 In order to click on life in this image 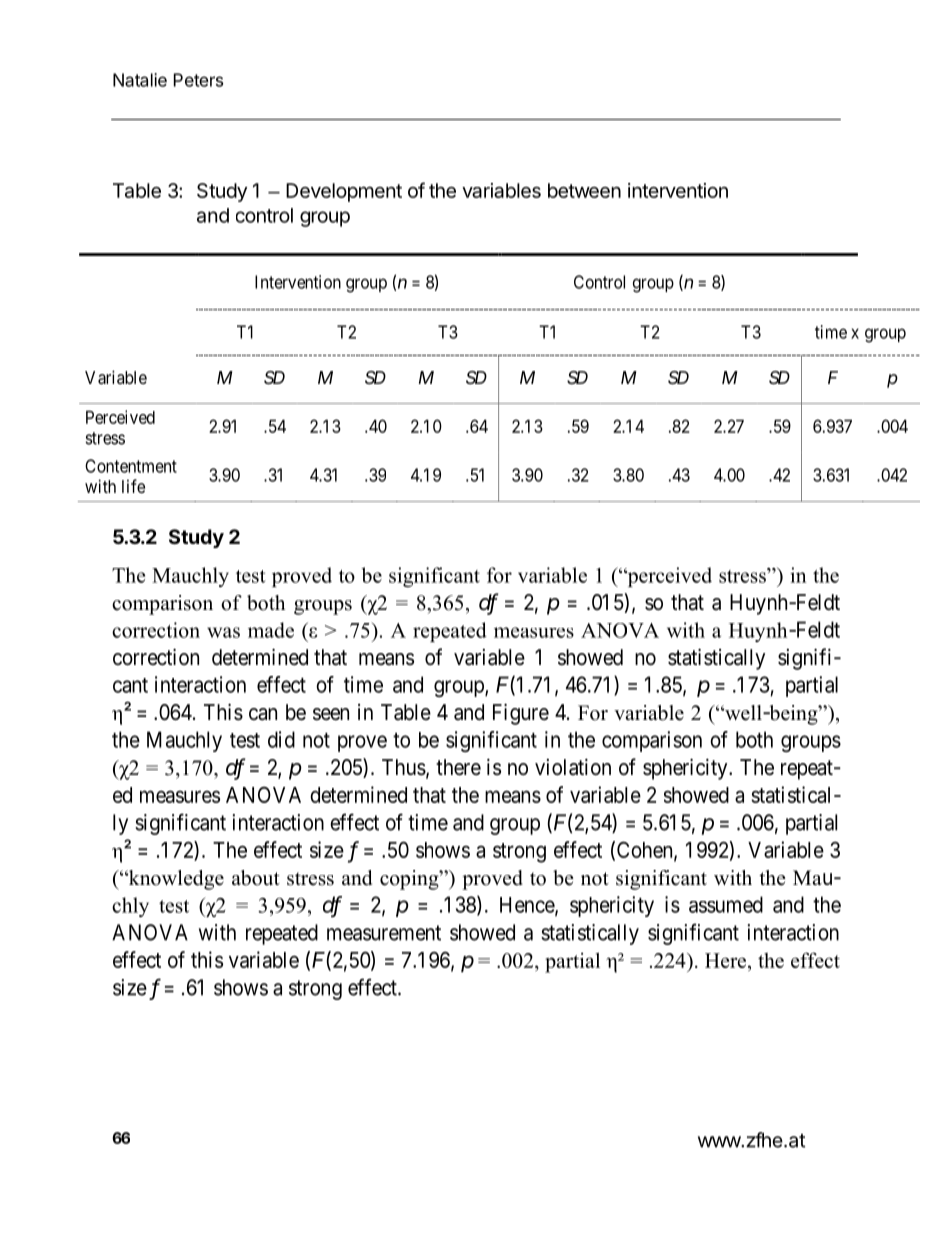, I will do `click(133, 486)`.
